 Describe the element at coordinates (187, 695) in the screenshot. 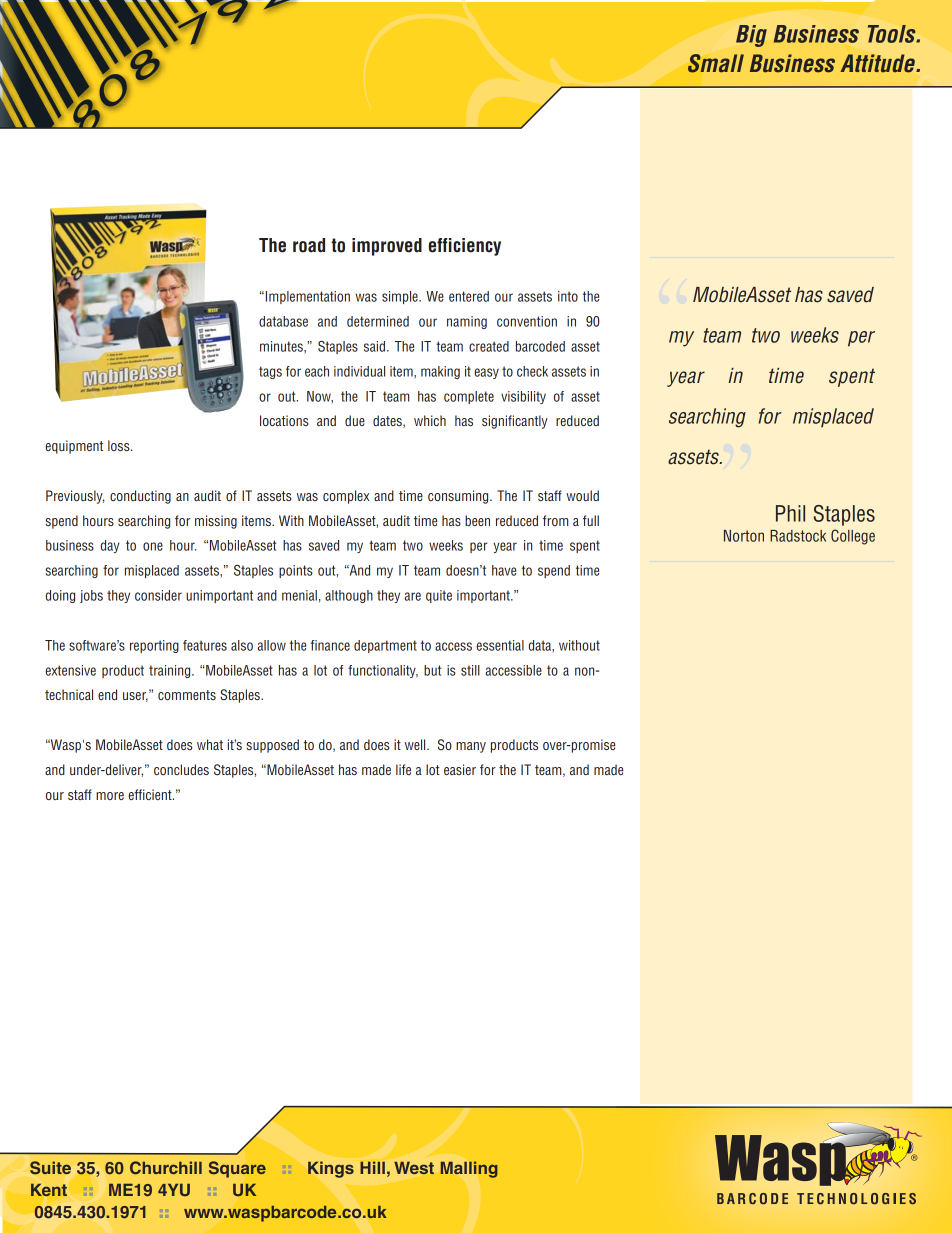

I see `comments` at that location.
